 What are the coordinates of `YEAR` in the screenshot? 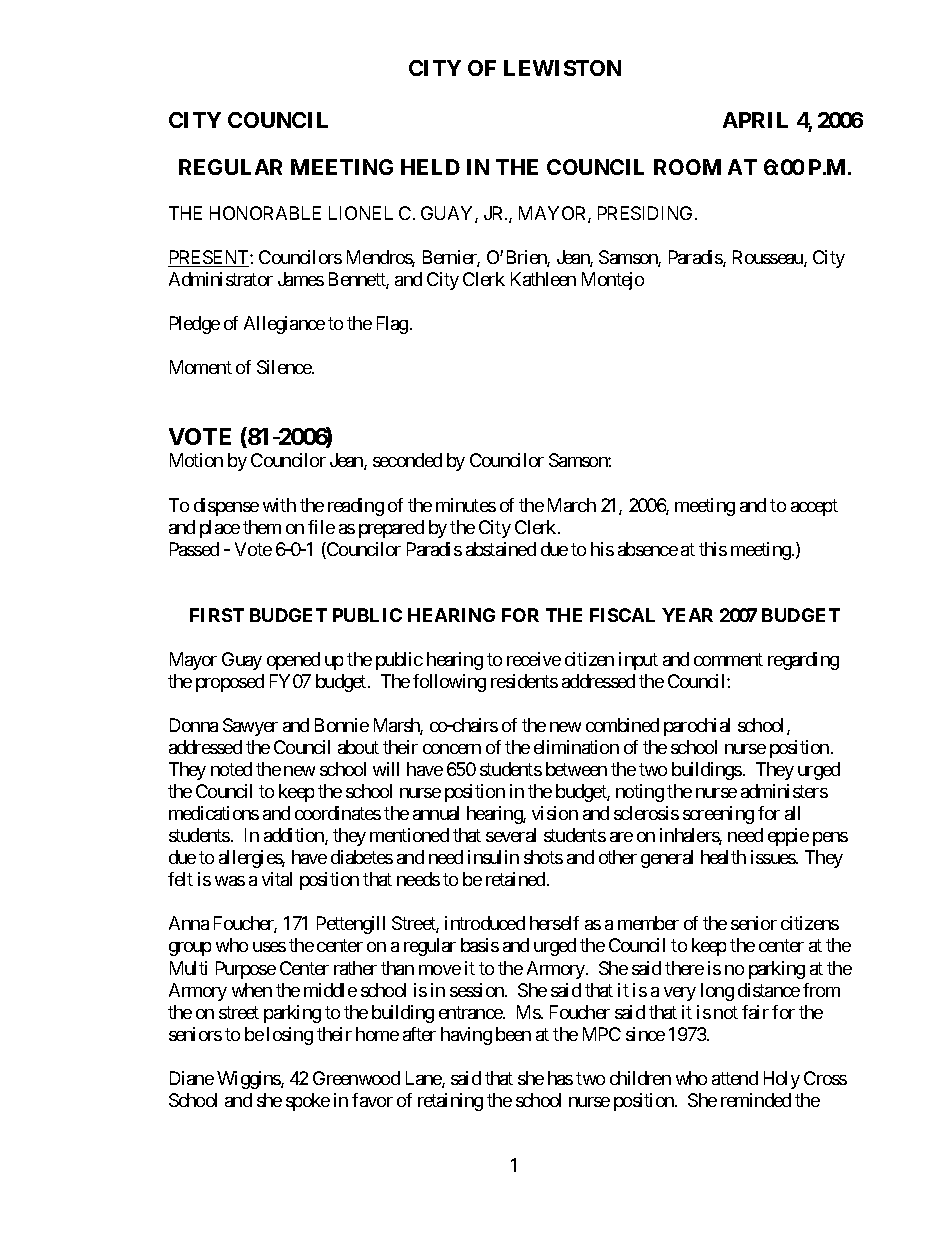 It's located at (687, 615).
